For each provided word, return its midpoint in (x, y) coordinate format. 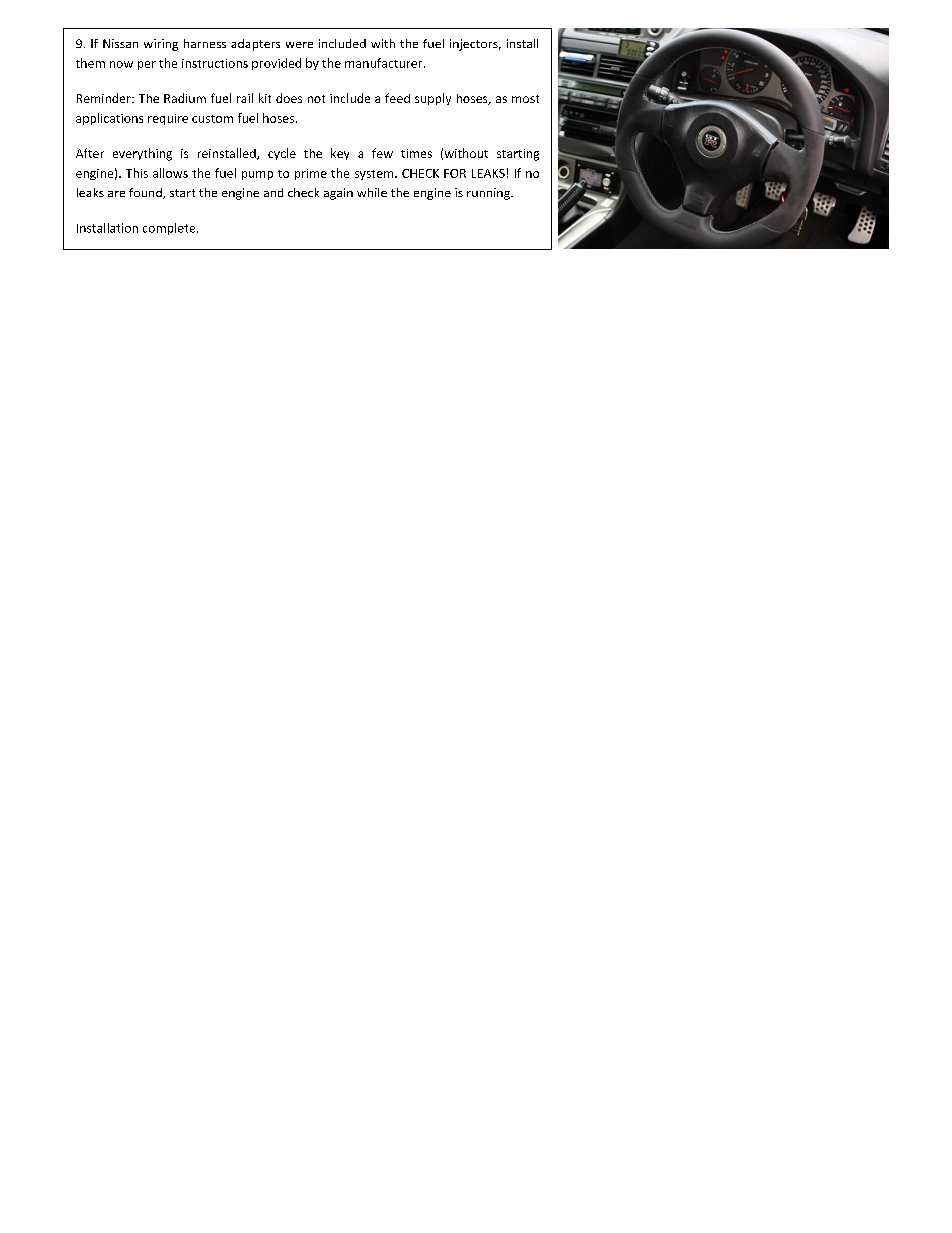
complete (170, 229)
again (338, 194)
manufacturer (385, 63)
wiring (161, 45)
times (416, 153)
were (299, 45)
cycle (282, 154)
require (168, 119)
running (489, 194)
